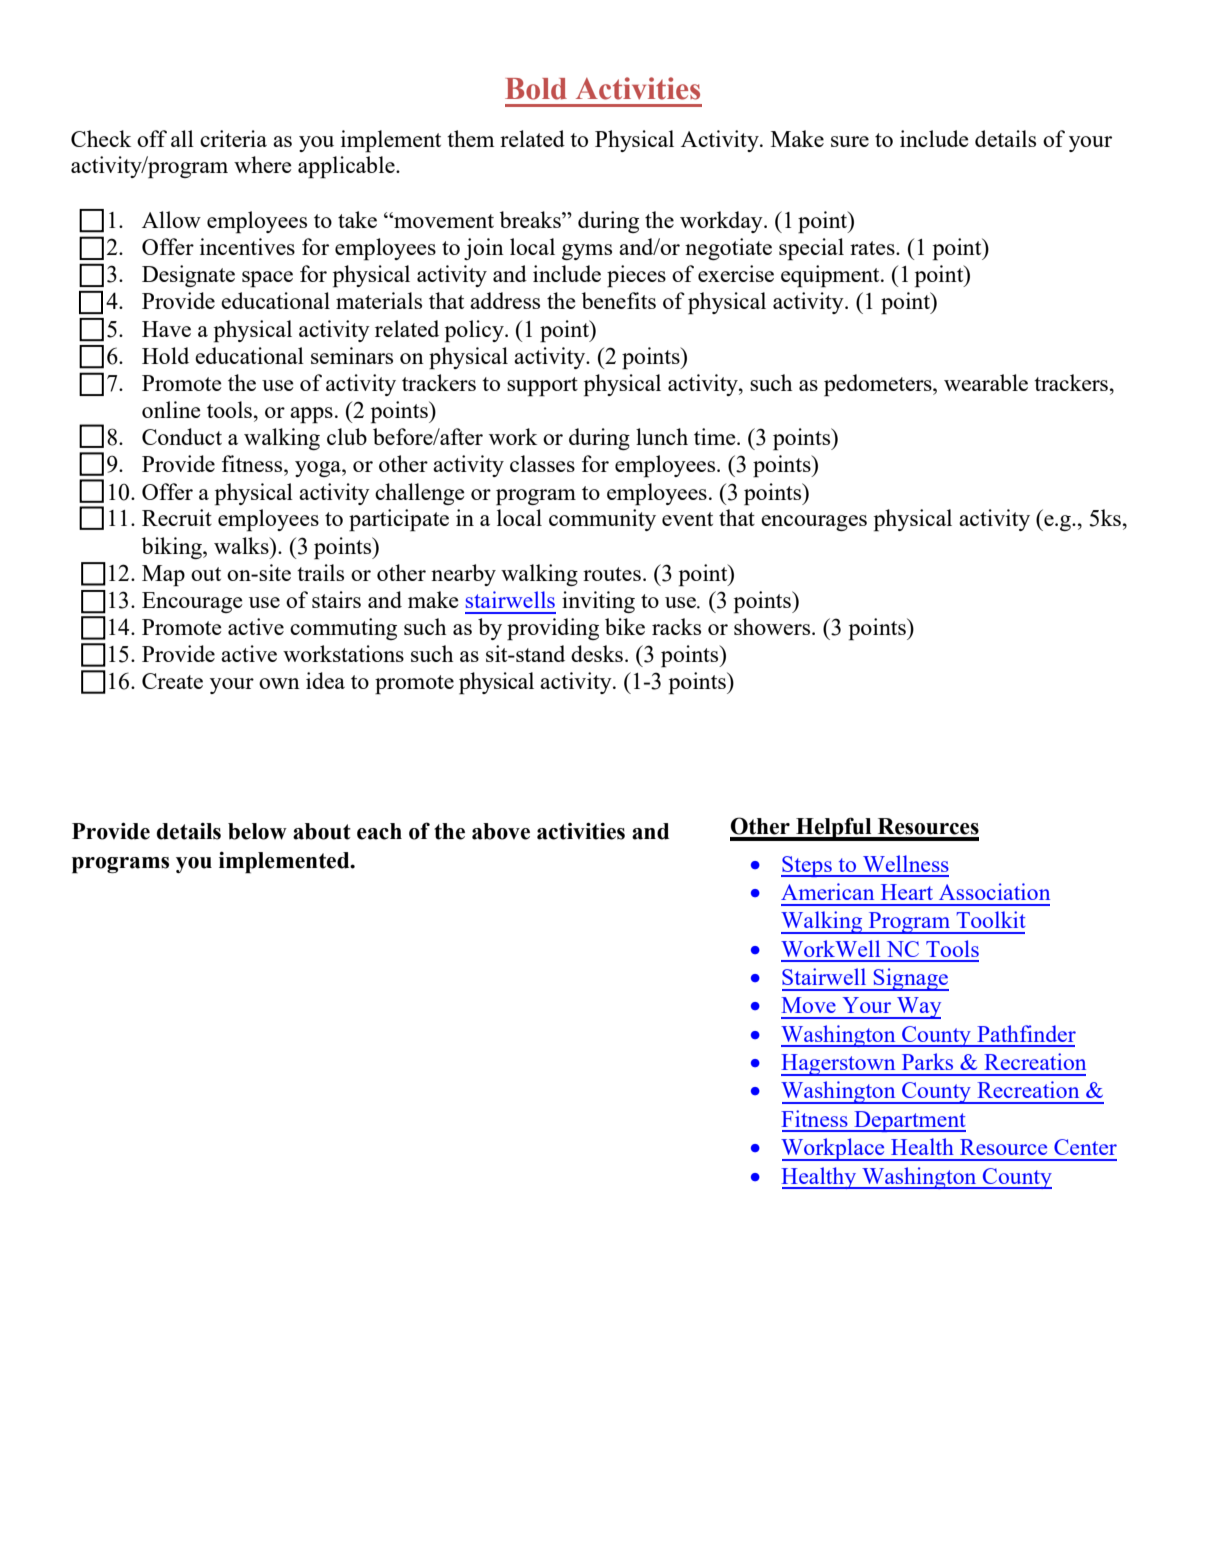 This screenshot has height=1560, width=1206. I want to click on wearable, so click(986, 382).
